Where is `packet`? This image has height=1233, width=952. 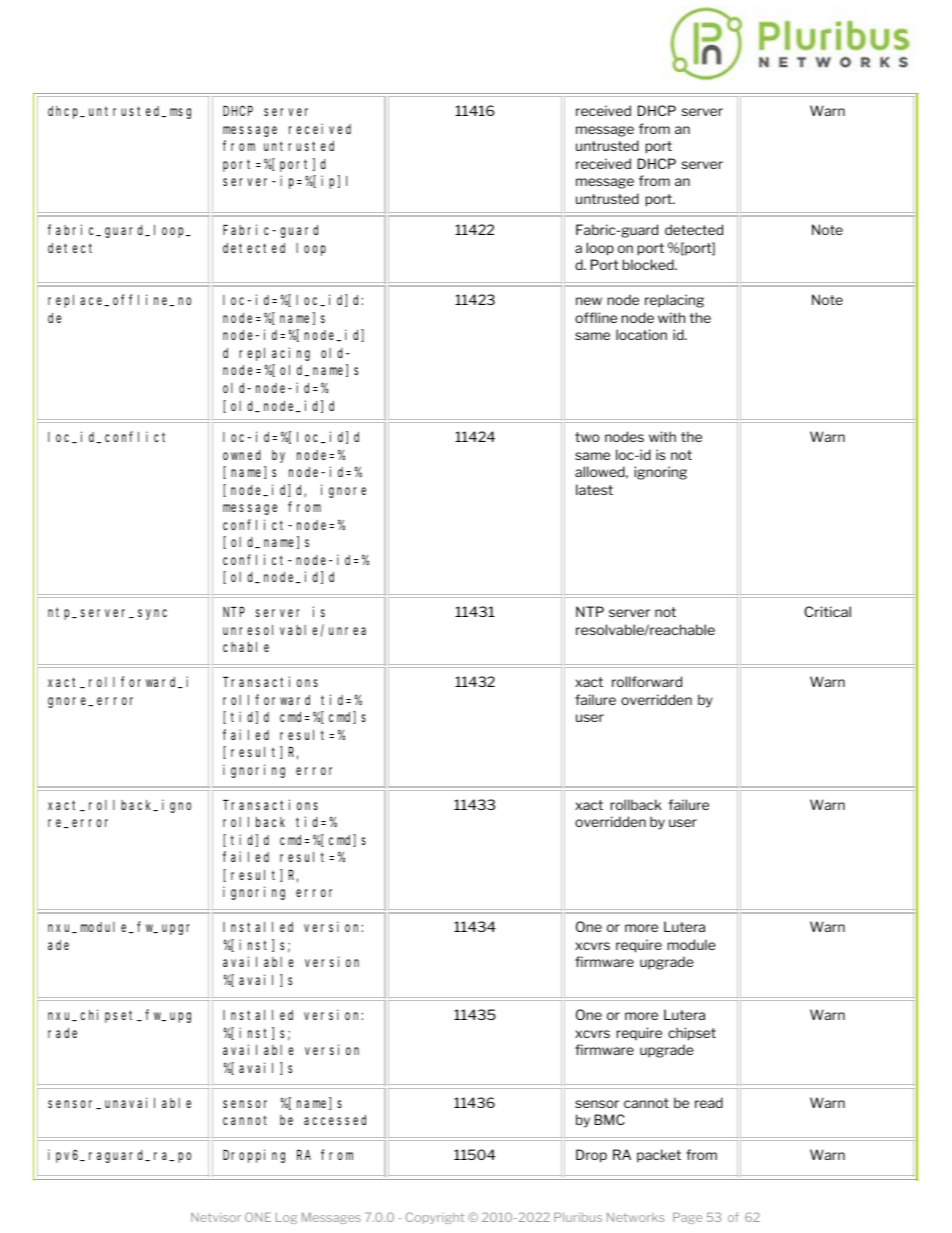 packet is located at coordinates (659, 1156).
